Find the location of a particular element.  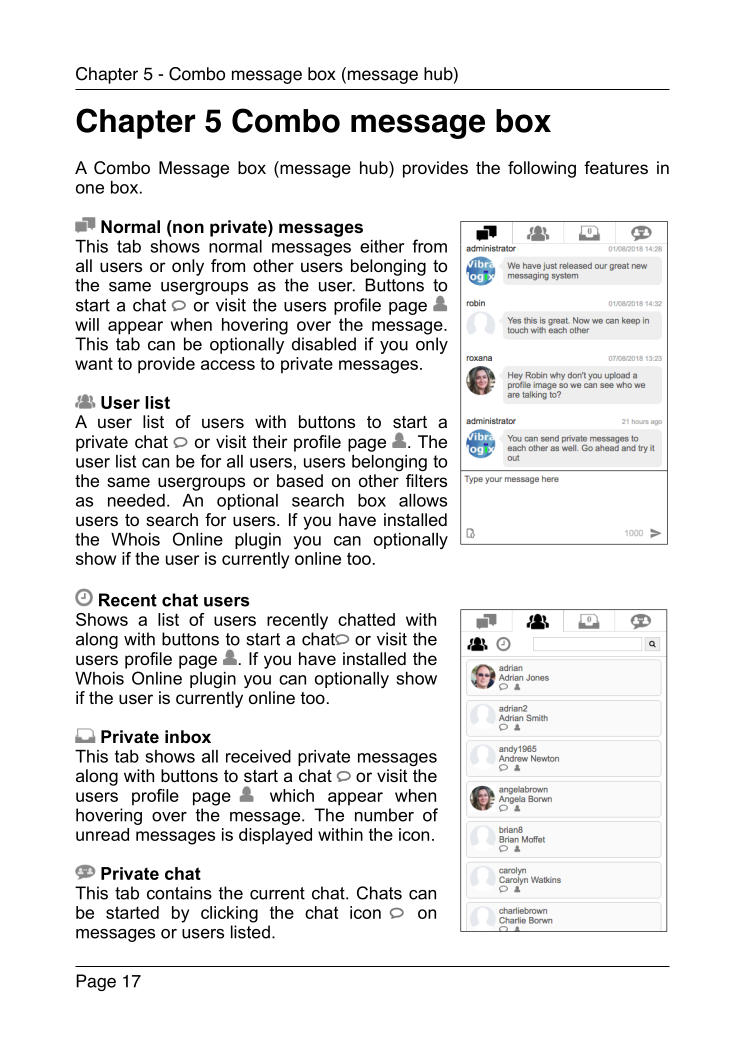

displayed is located at coordinates (275, 836).
